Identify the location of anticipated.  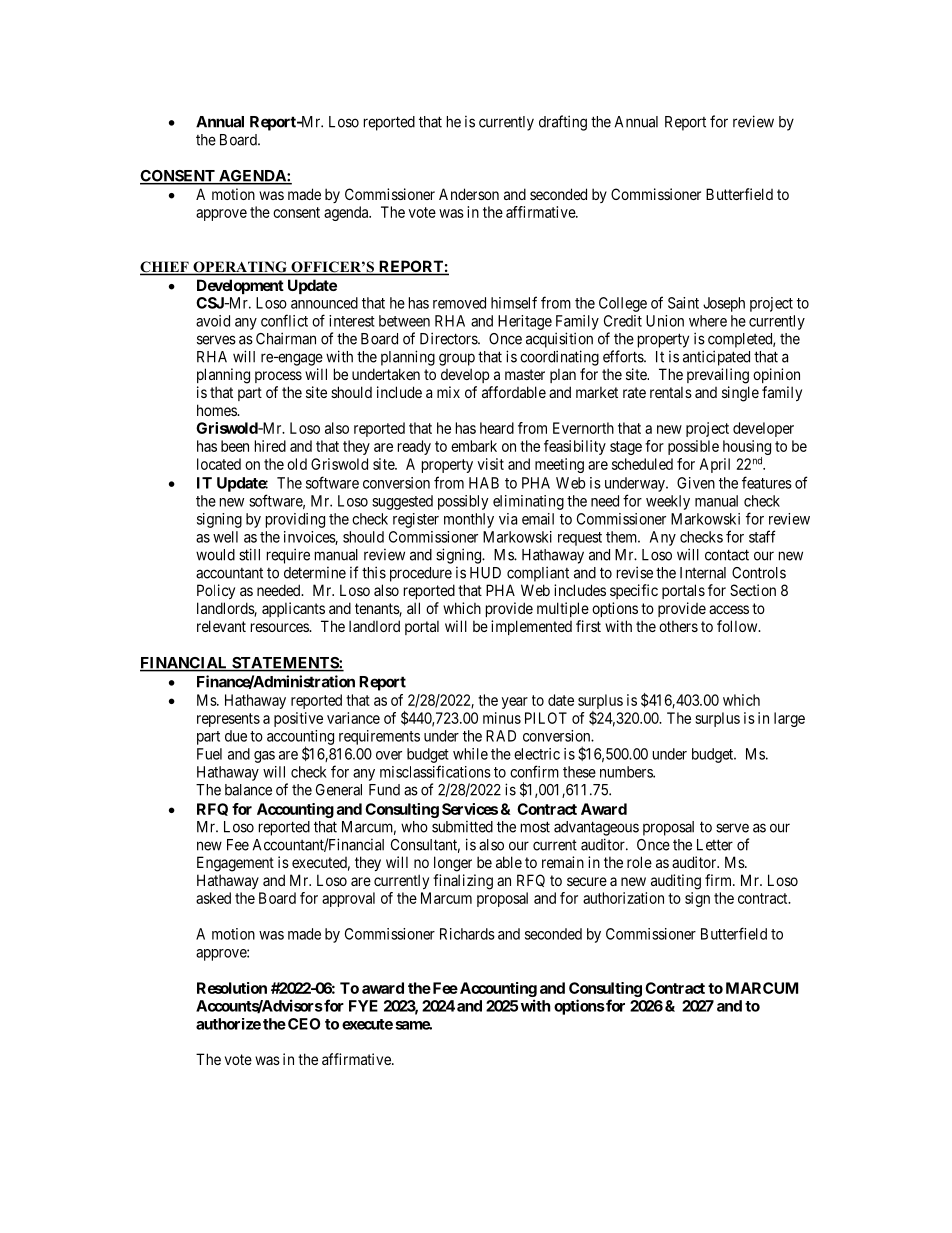
(716, 358).
